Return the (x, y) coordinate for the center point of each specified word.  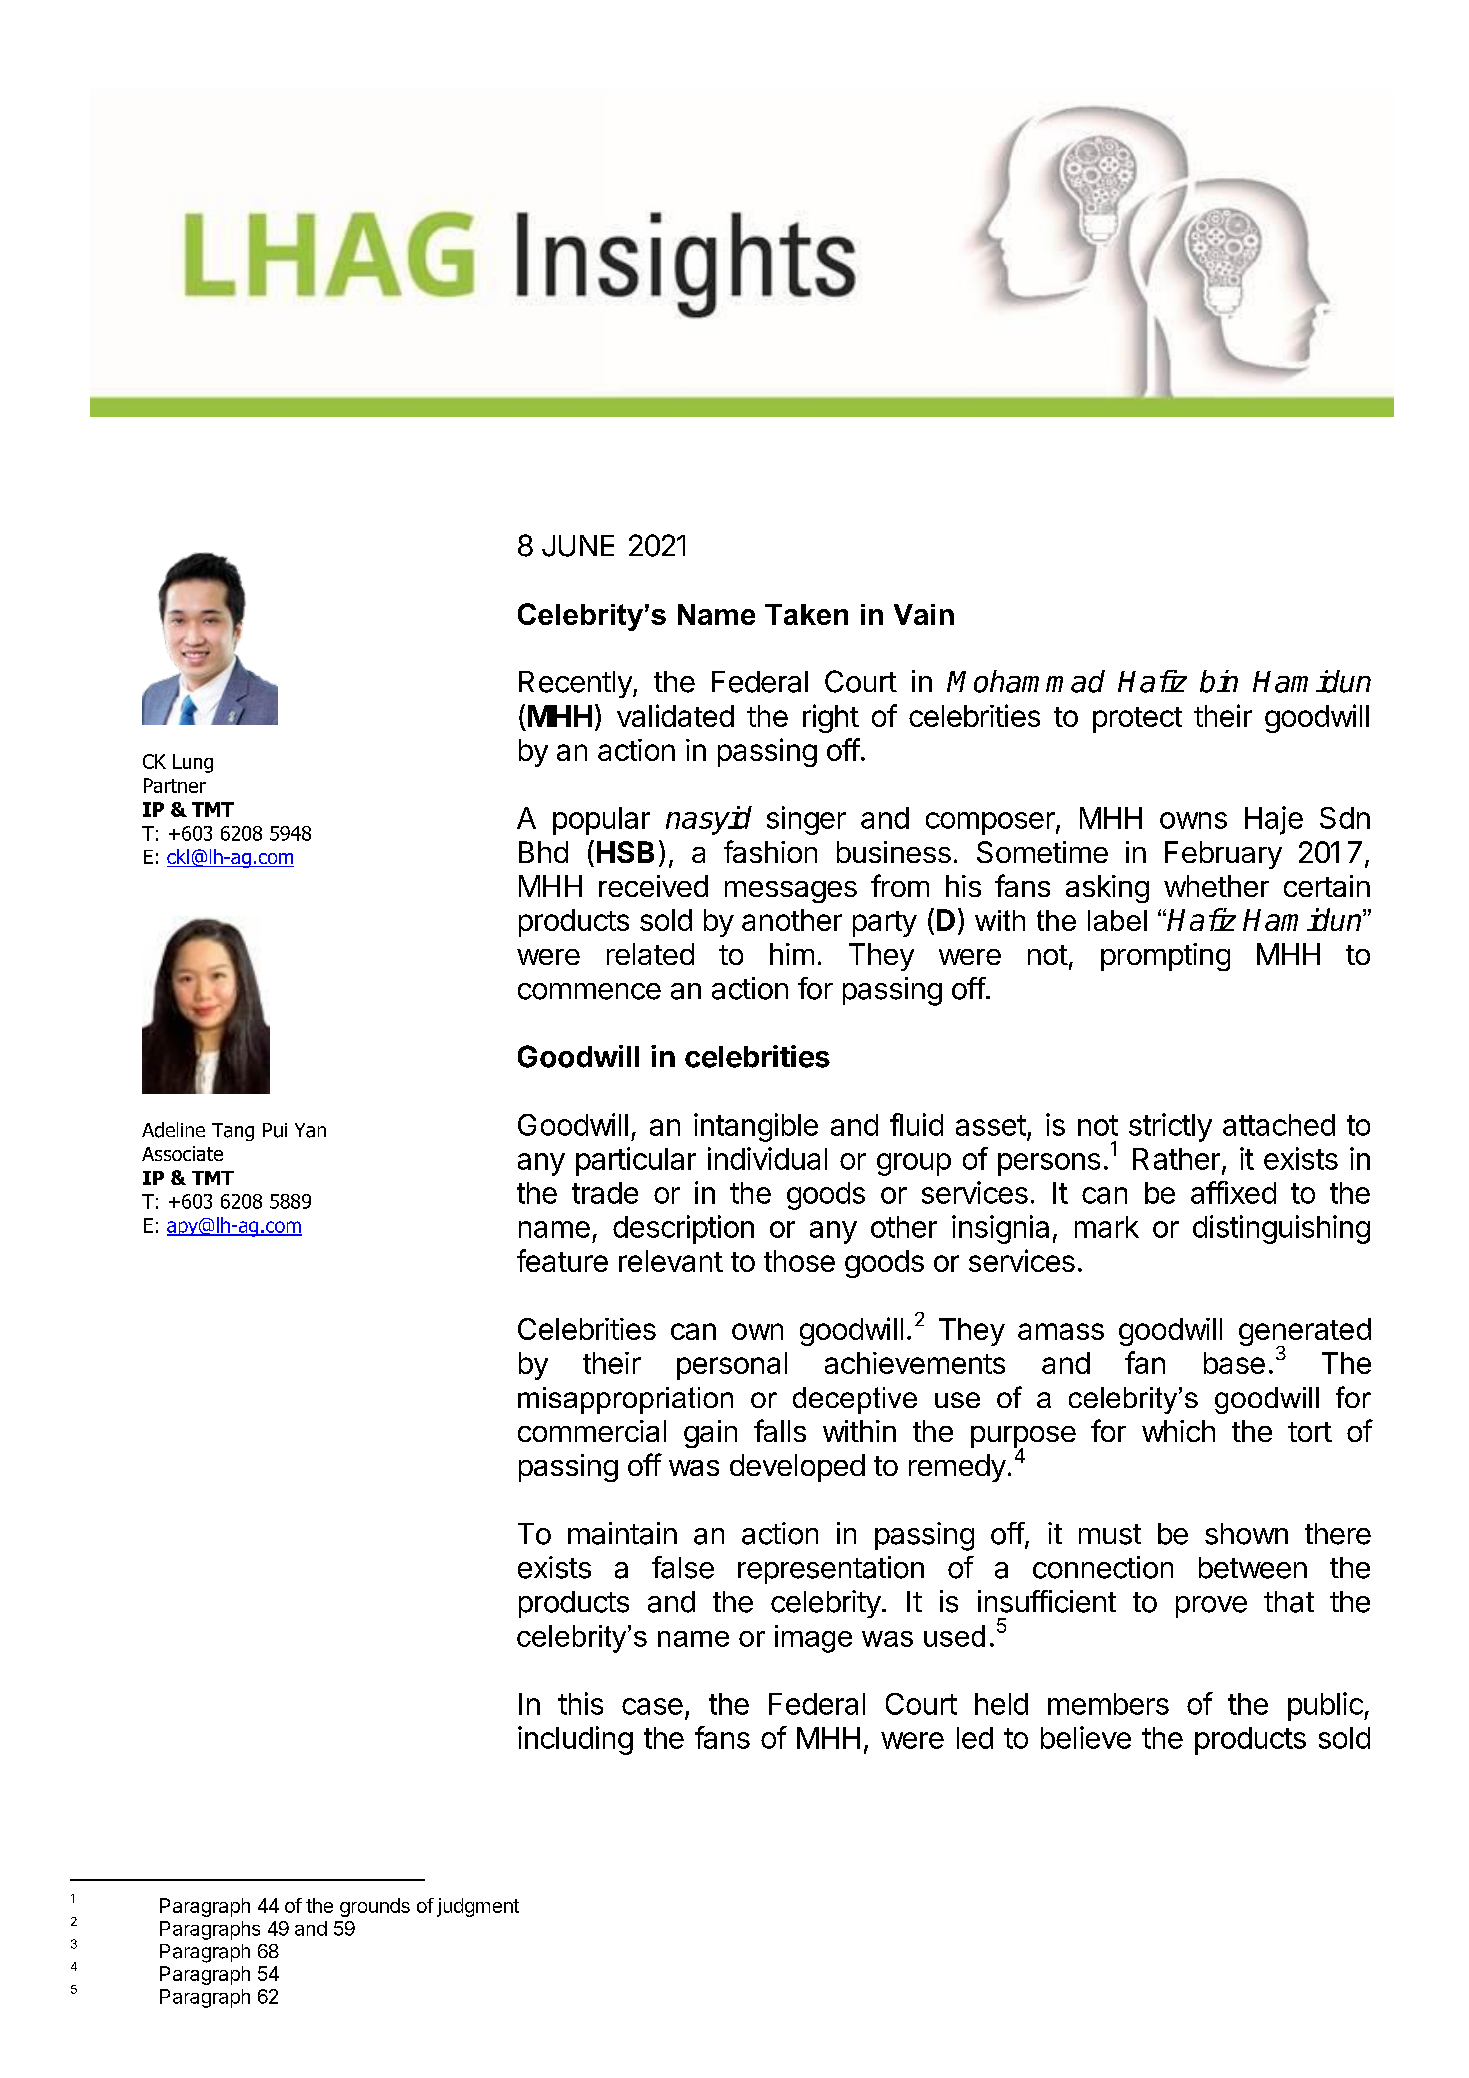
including (575, 1740)
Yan (310, 1130)
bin (1219, 681)
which (1178, 1431)
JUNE (578, 546)
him (792, 954)
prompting (1165, 957)
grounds (375, 1907)
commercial (592, 1431)
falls (780, 1430)
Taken (806, 614)
